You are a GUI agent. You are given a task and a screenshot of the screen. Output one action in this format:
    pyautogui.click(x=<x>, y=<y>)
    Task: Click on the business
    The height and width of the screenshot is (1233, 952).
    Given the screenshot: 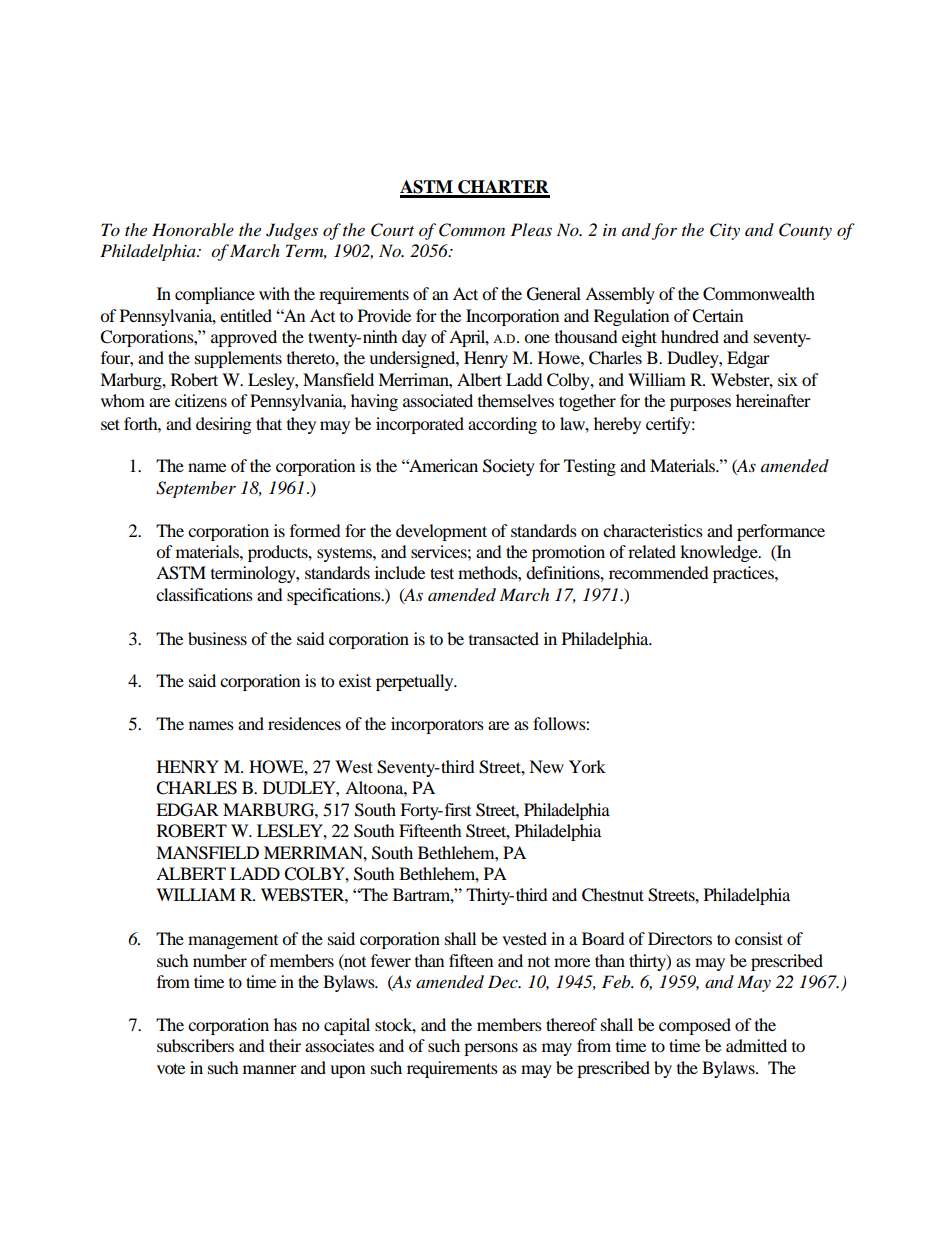 What is the action you would take?
    pyautogui.click(x=217, y=638)
